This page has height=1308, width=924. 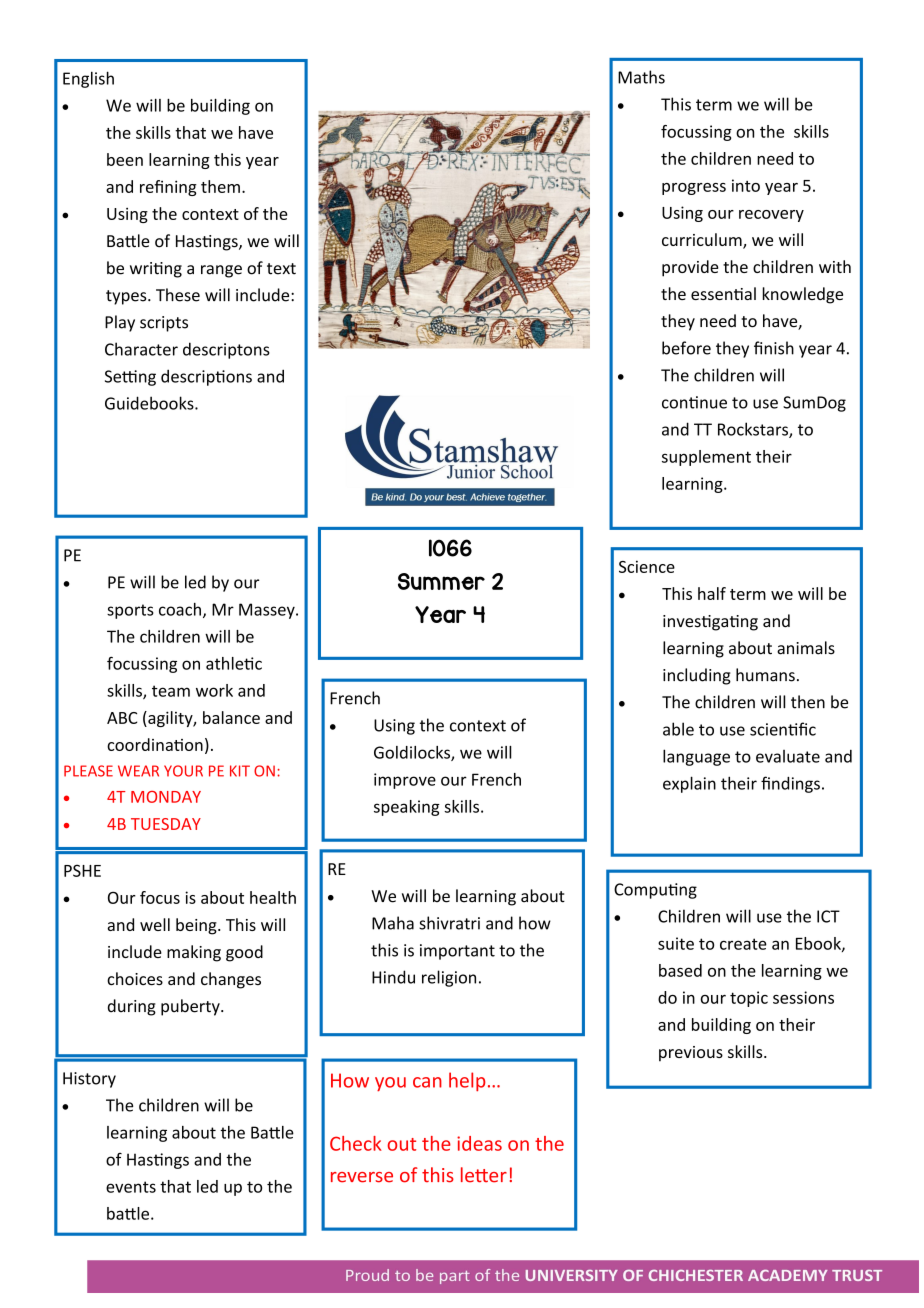 What do you see at coordinates (441, 581) in the page?
I see `Summer` at bounding box center [441, 581].
